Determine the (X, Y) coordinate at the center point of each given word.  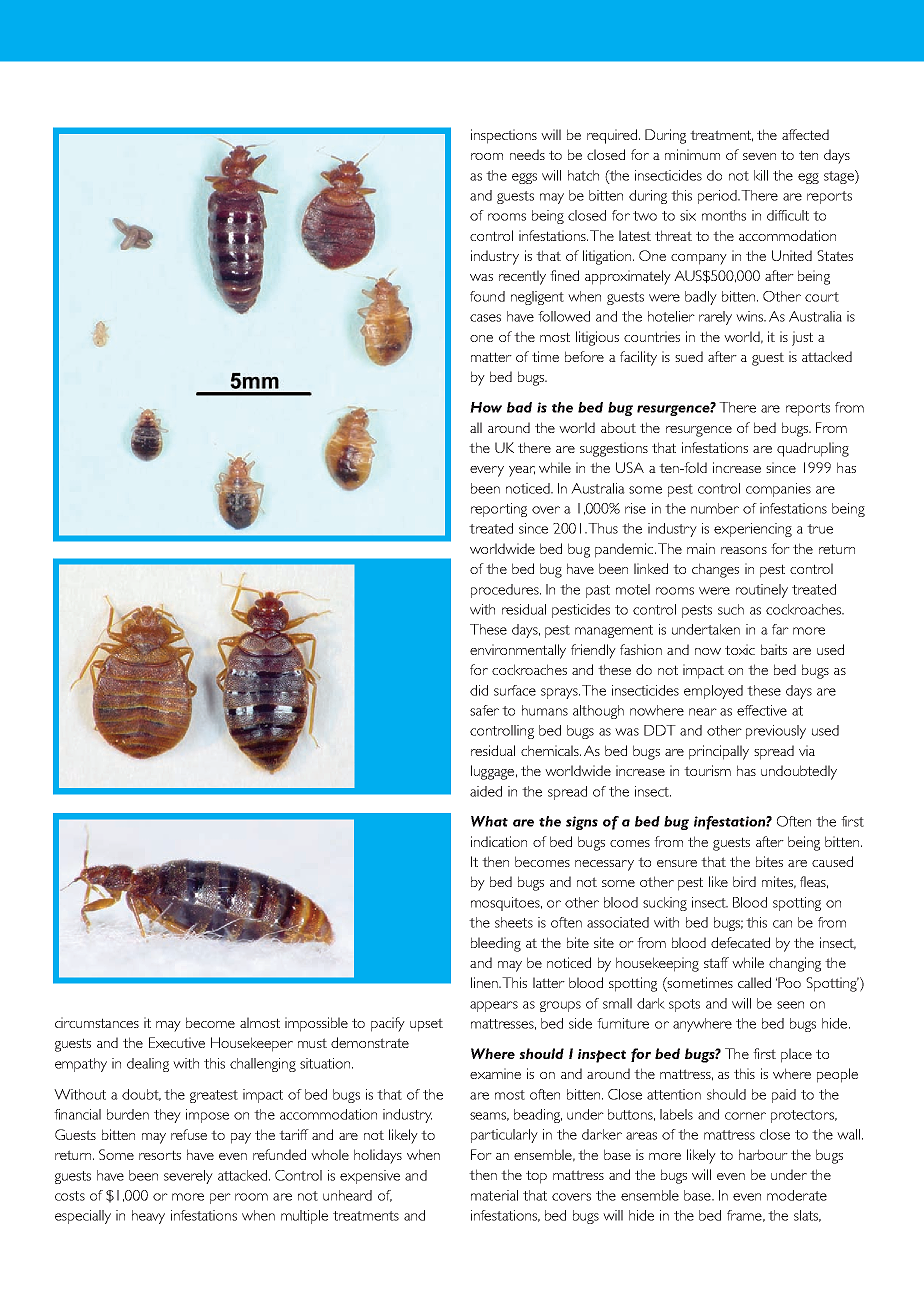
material (494, 1195)
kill (761, 175)
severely (188, 1177)
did (479, 690)
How (486, 407)
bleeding (496, 944)
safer (484, 710)
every (487, 471)
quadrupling (813, 449)
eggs (524, 178)
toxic (740, 649)
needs (527, 154)
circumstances (97, 1022)
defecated (740, 942)
